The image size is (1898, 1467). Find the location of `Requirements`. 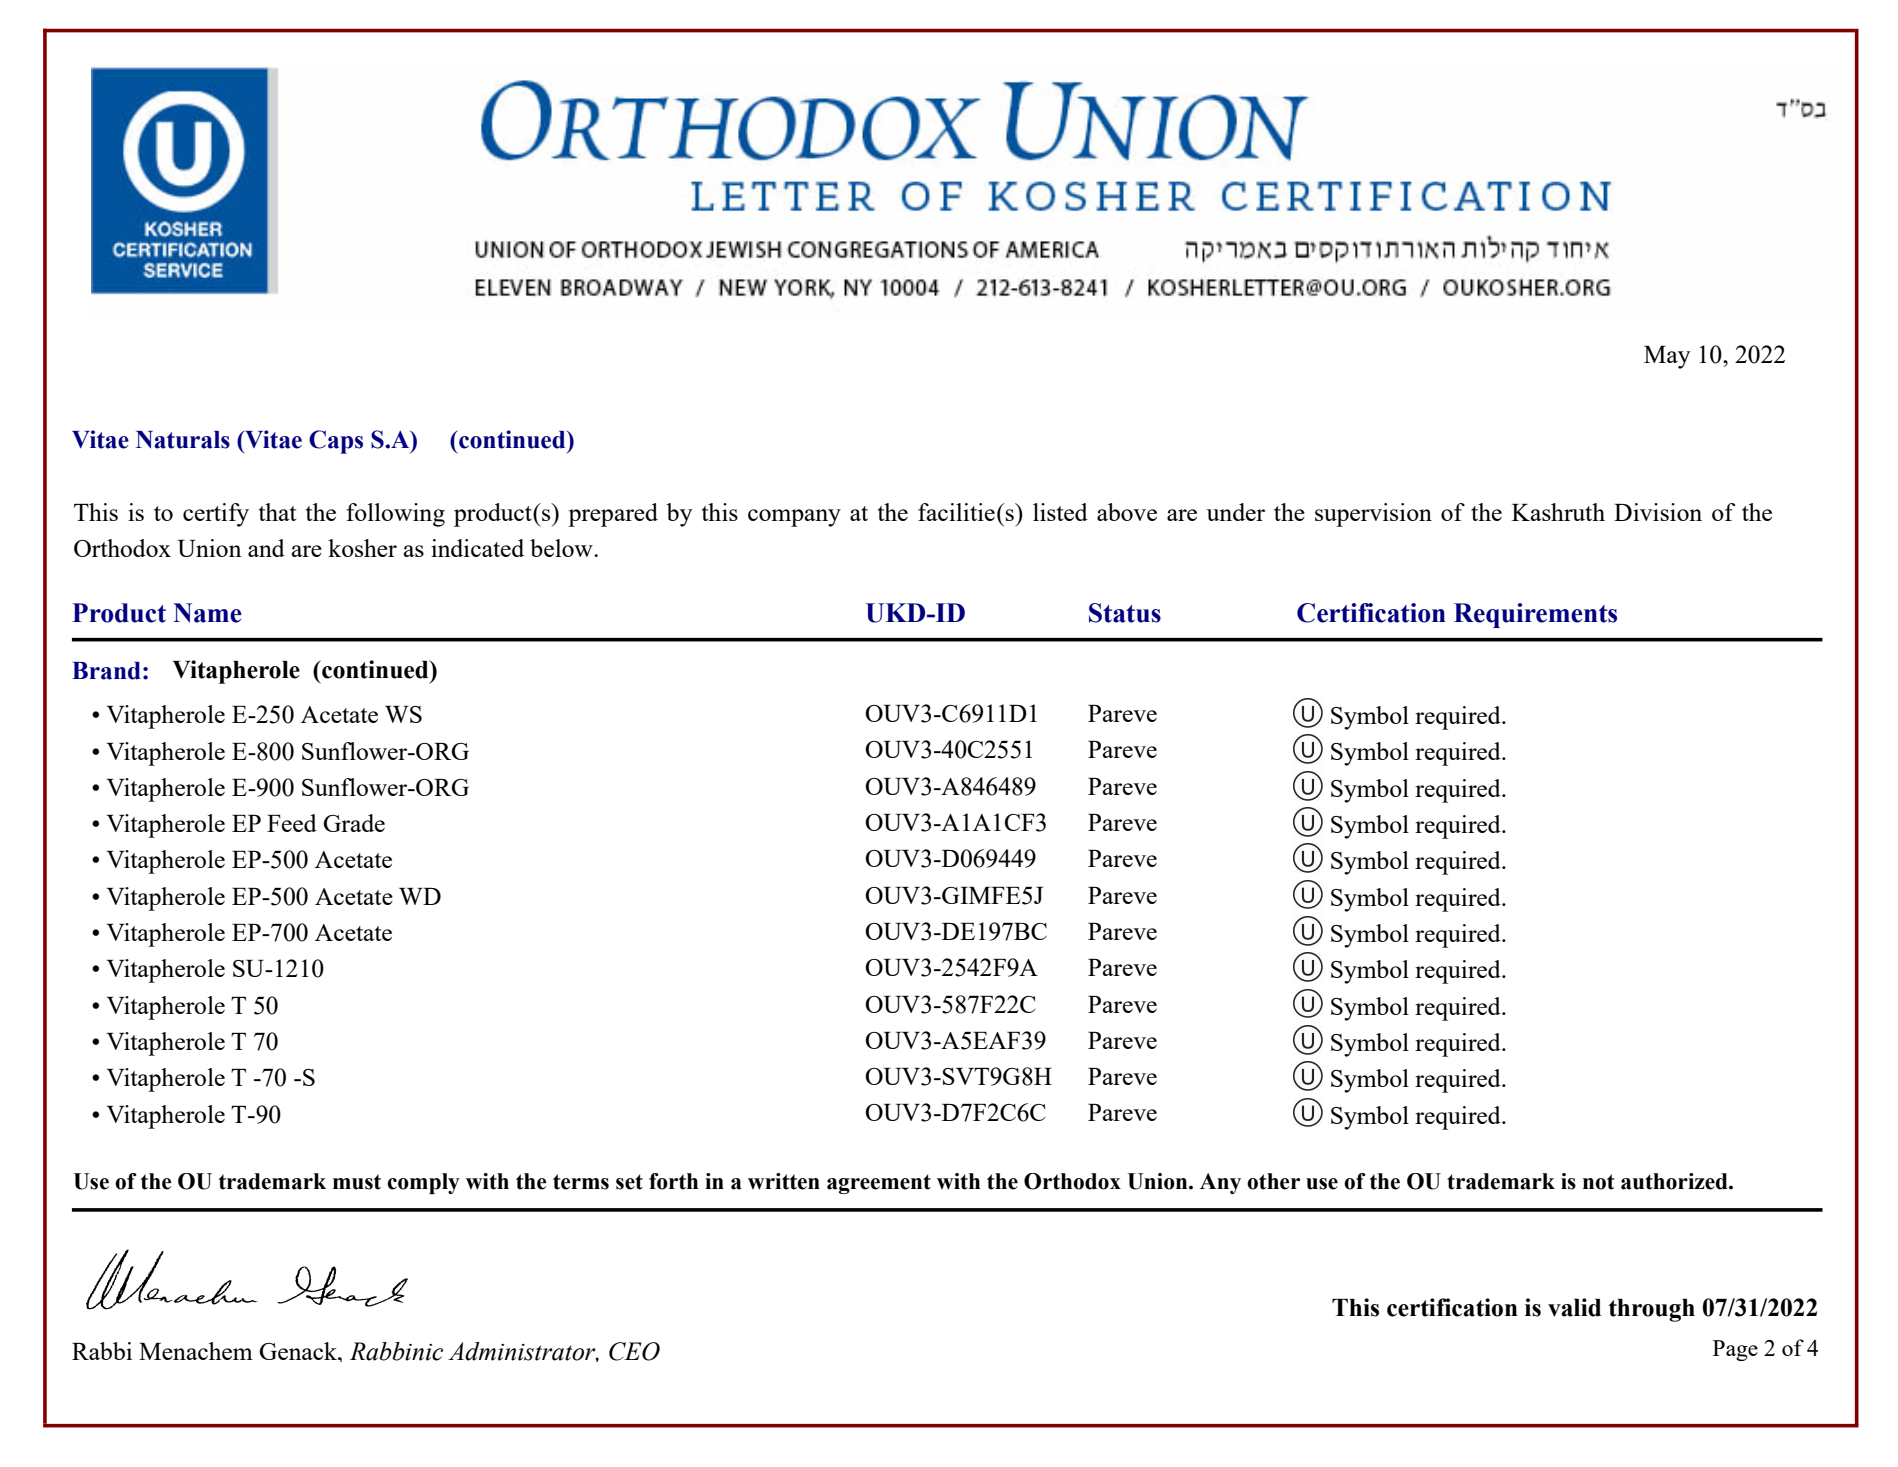

Requirements is located at coordinates (1535, 615).
